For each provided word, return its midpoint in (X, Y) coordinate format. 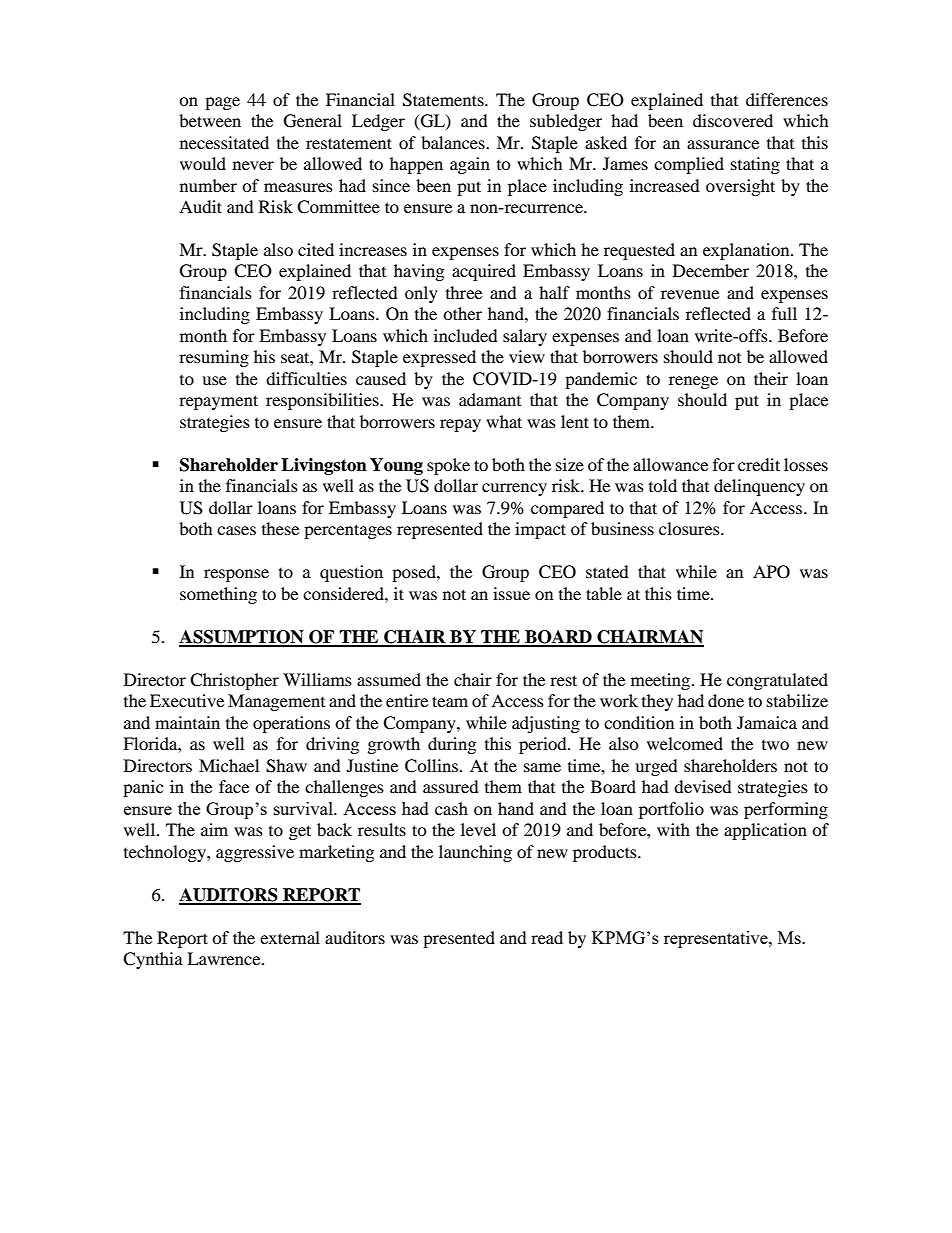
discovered (733, 120)
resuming (214, 358)
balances (454, 142)
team (450, 701)
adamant (490, 399)
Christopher (234, 681)
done (726, 700)
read (547, 937)
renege (693, 382)
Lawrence (225, 958)
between (210, 120)
